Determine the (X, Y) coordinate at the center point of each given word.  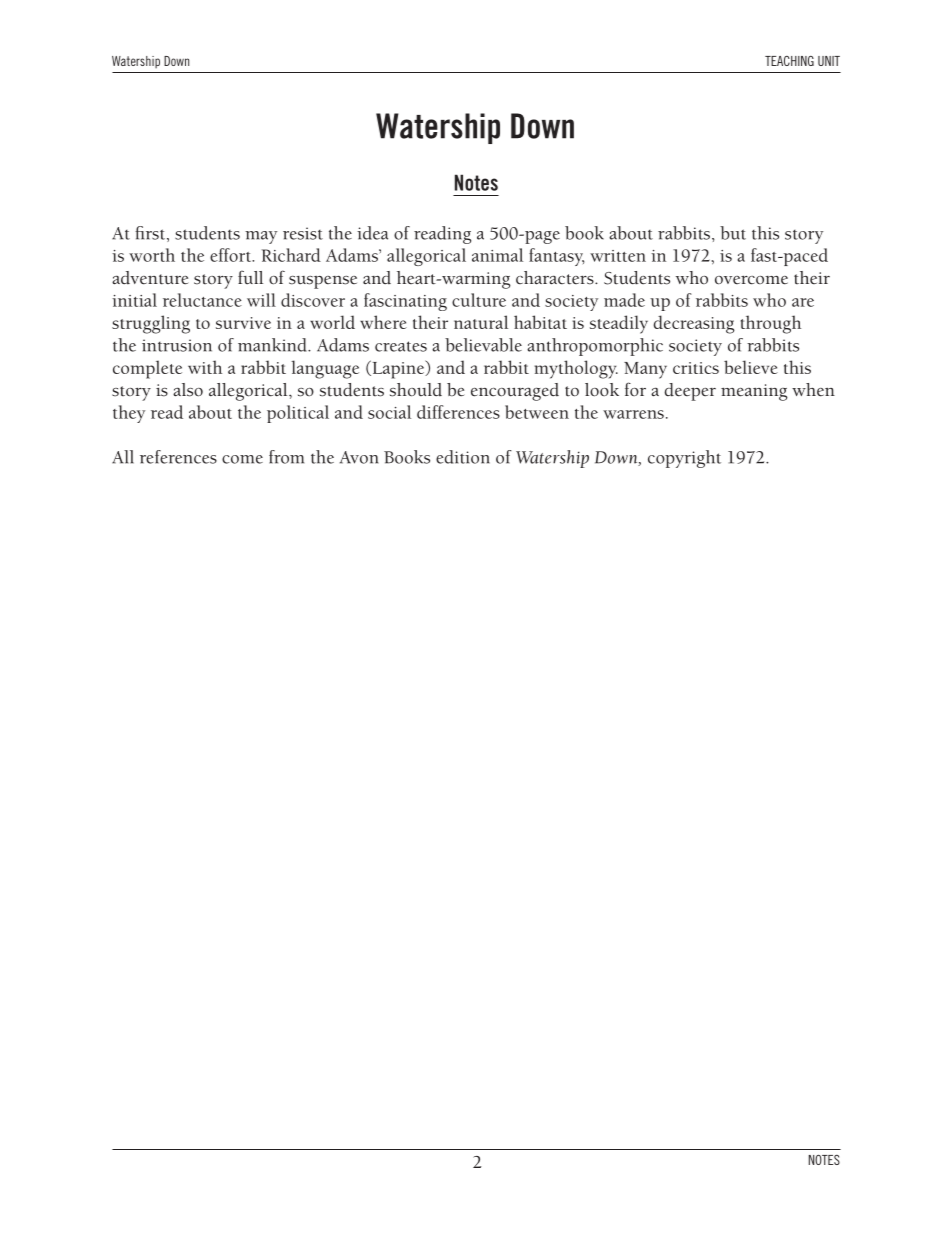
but (733, 233)
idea (372, 233)
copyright (684, 459)
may (261, 237)
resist (303, 233)
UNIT (829, 61)
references (178, 457)
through (771, 324)
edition (463, 457)
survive (243, 323)
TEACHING (789, 61)
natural (481, 322)
